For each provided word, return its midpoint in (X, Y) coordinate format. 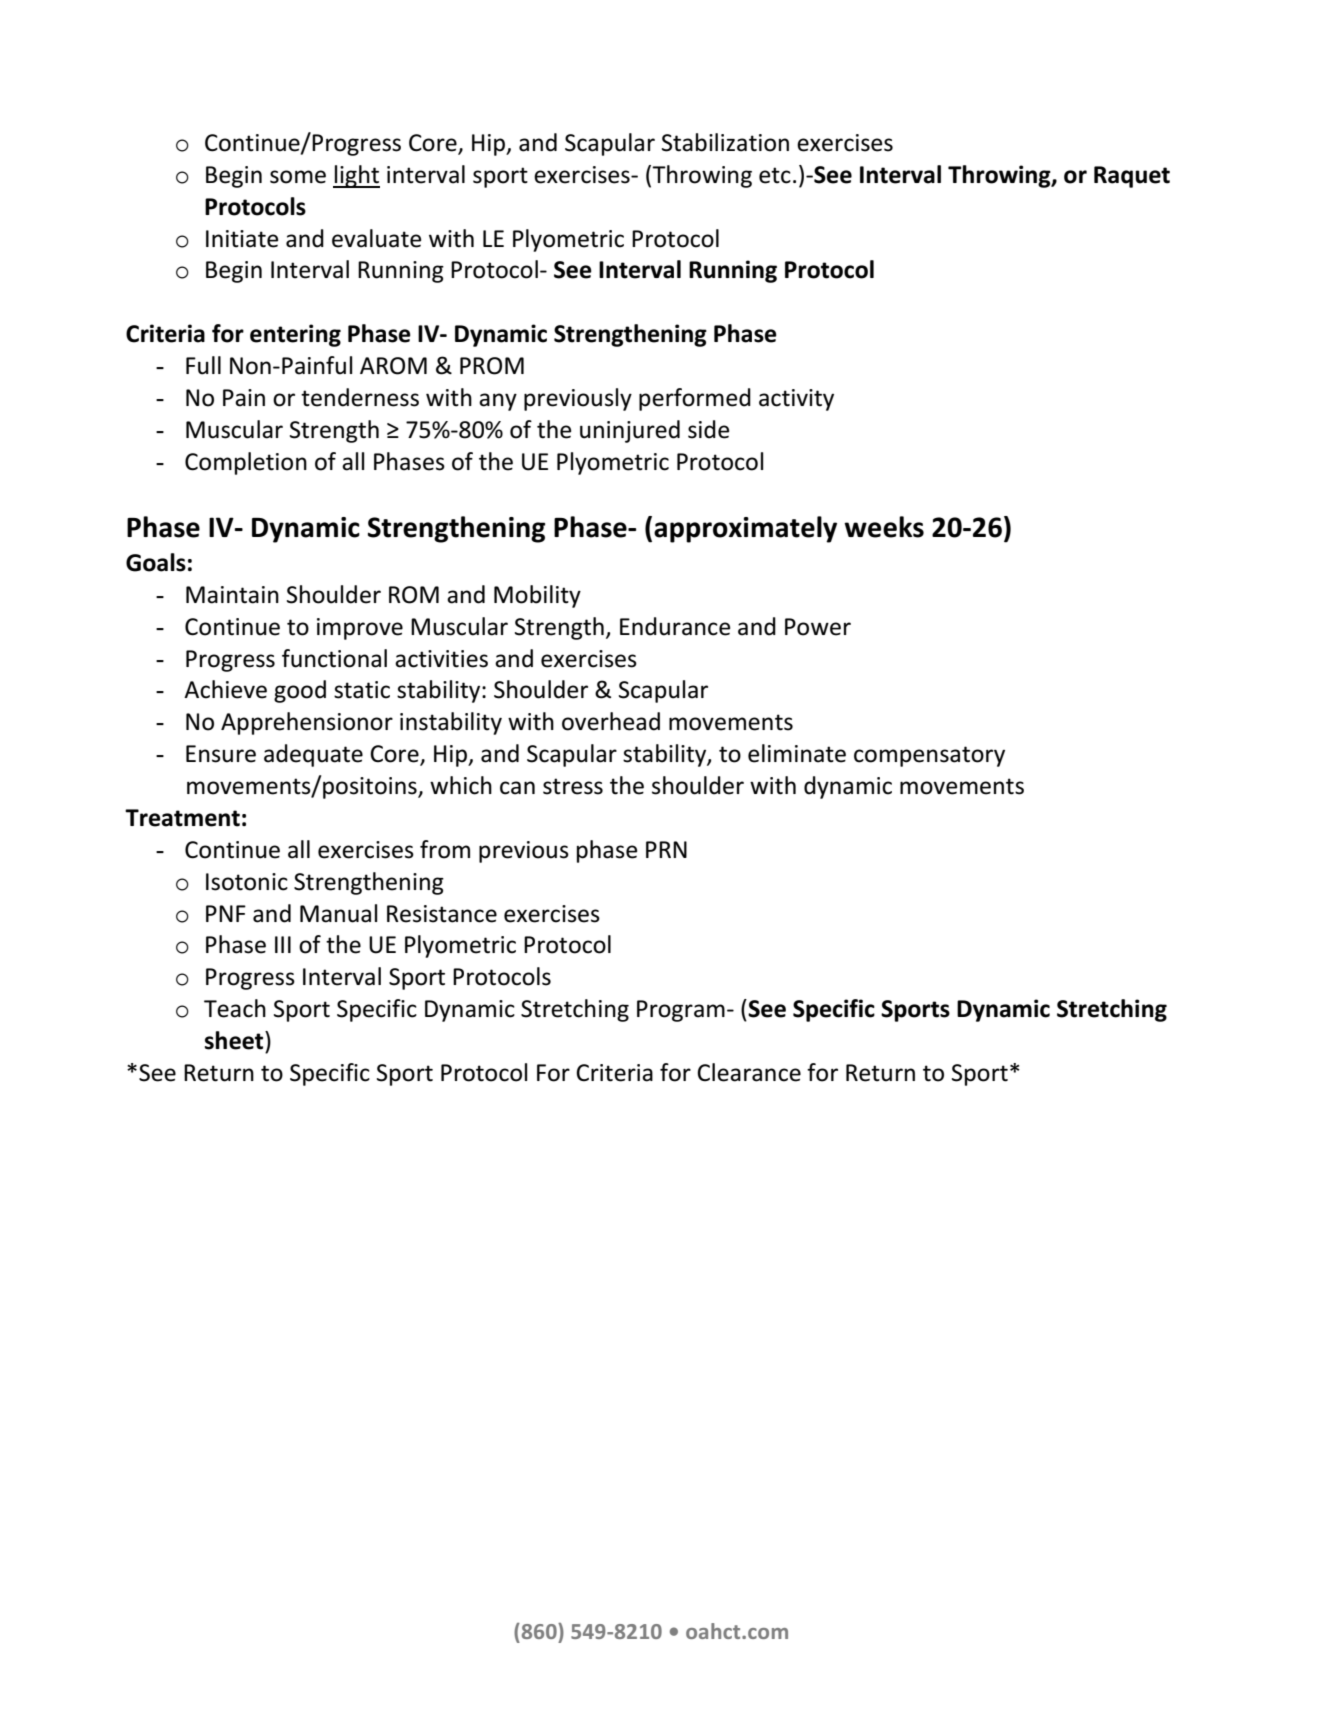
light (356, 176)
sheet (235, 1040)
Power (818, 627)
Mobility (537, 596)
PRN (666, 849)
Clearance (749, 1072)
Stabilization (725, 142)
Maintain (232, 595)
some (298, 177)
